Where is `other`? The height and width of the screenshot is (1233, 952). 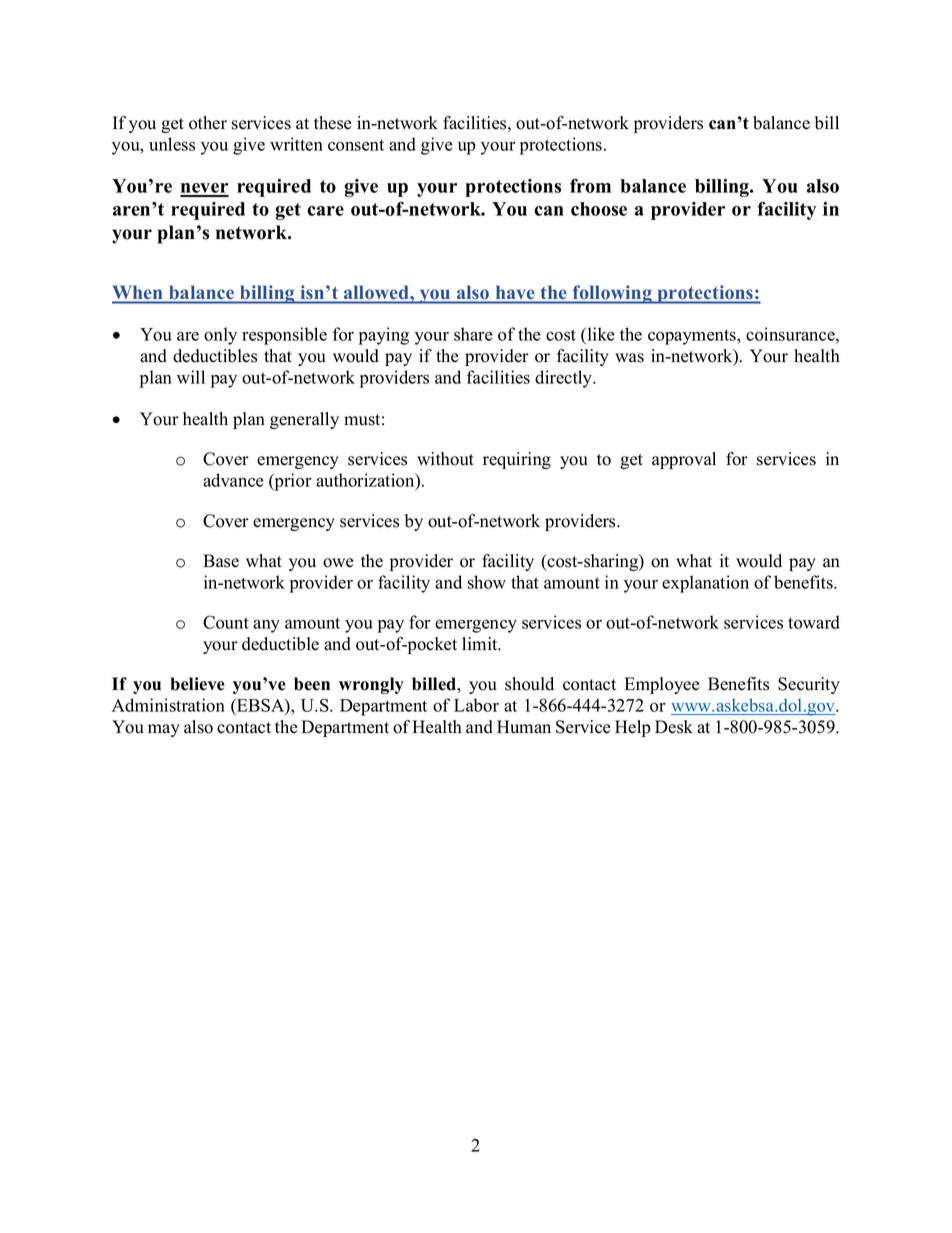 other is located at coordinates (208, 123).
